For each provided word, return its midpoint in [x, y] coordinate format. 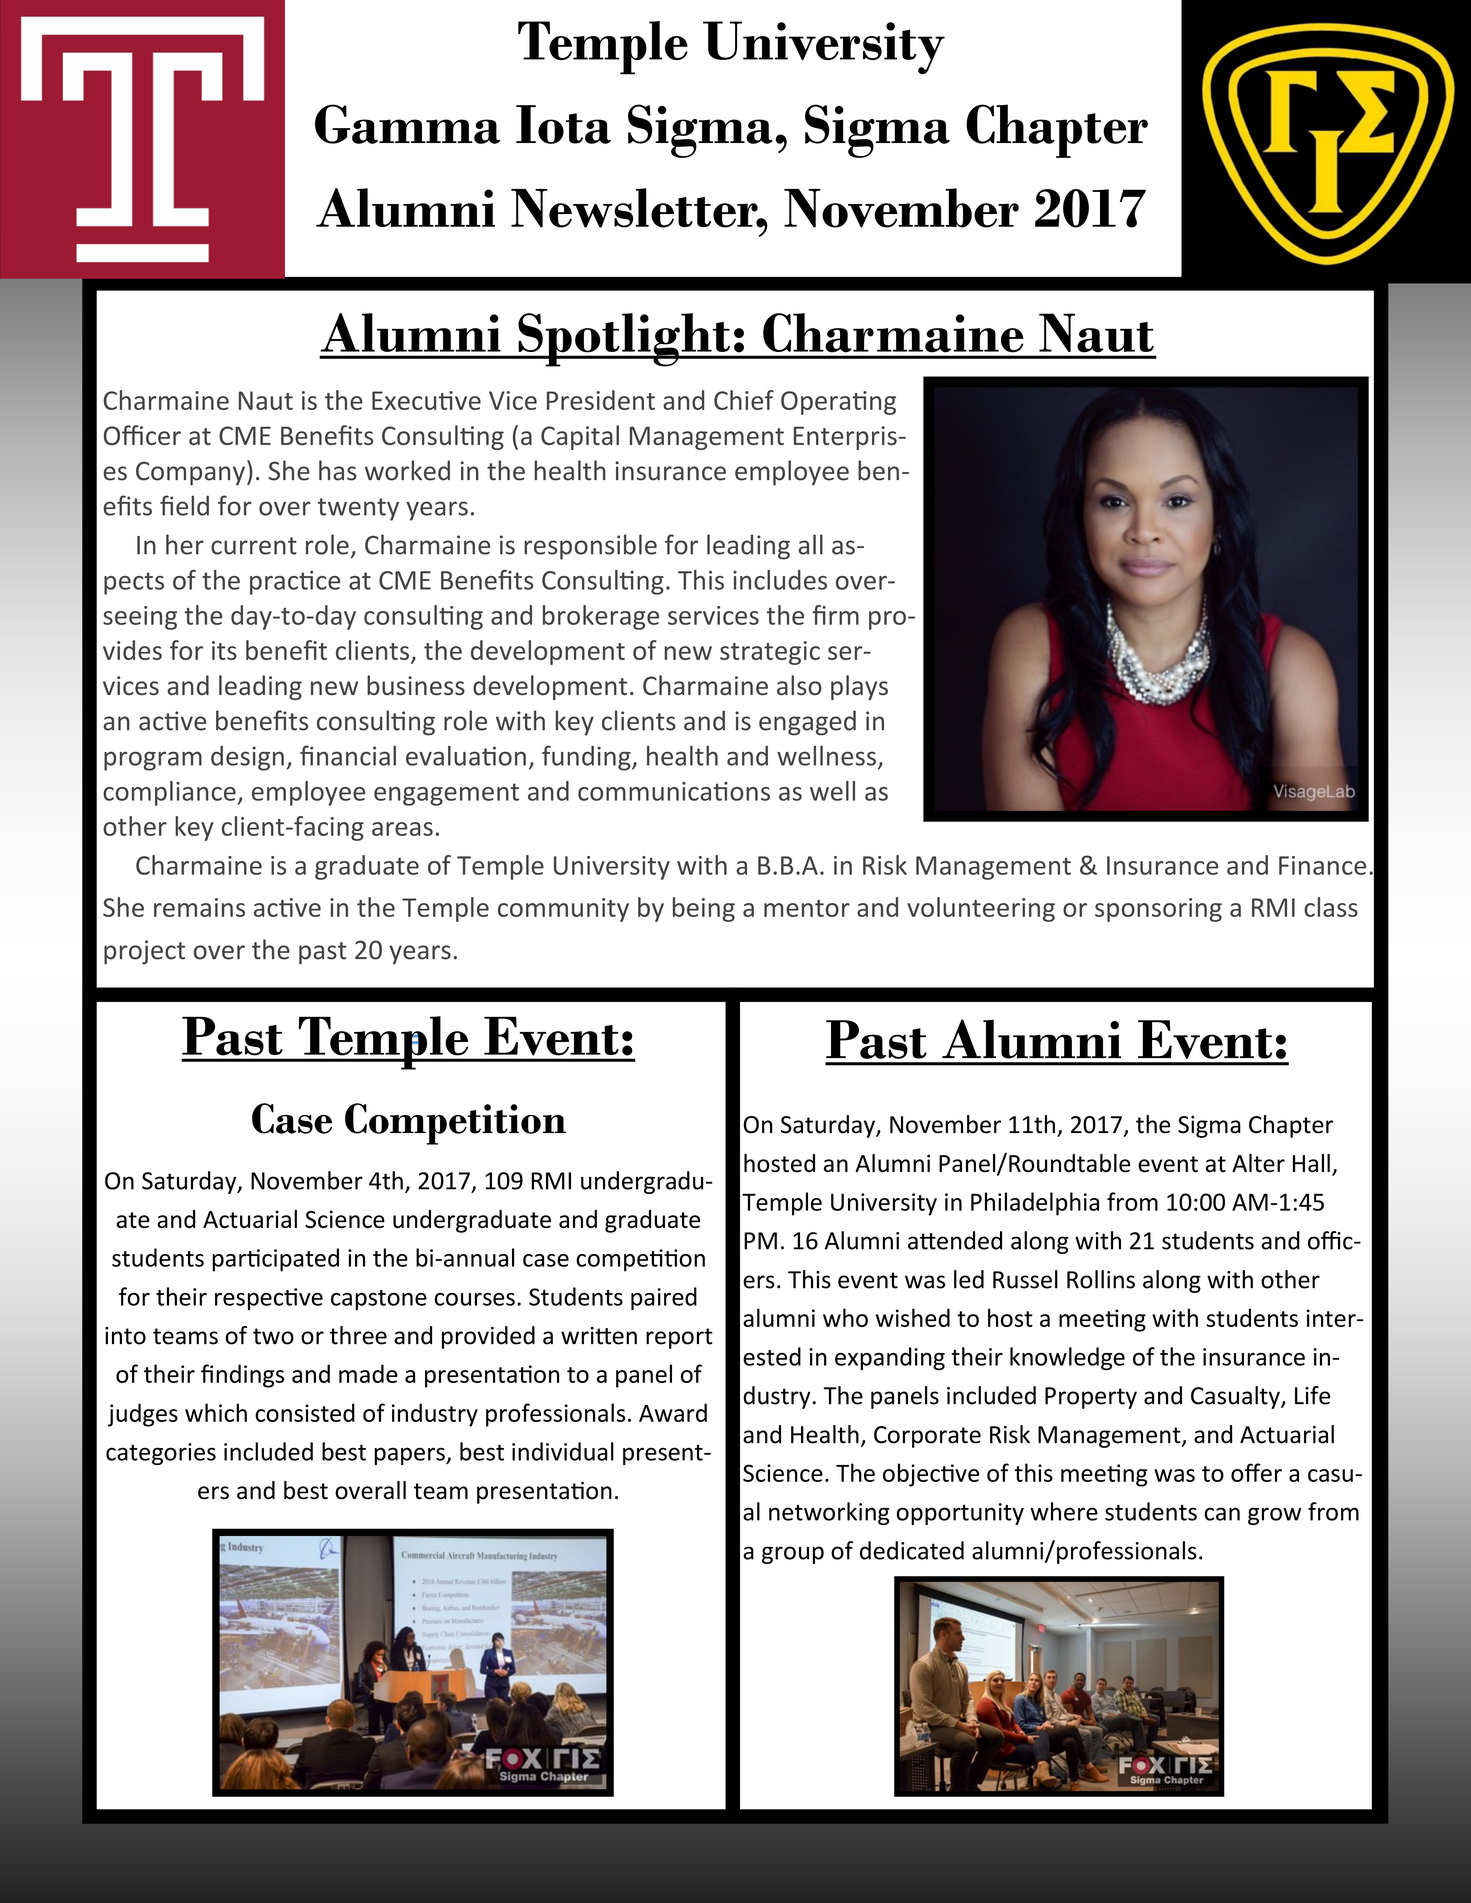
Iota [563, 124]
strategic [770, 653]
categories [161, 1454]
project [144, 952]
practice [295, 583]
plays [859, 687]
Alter [1258, 1163]
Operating [838, 403]
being [704, 909]
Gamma [407, 124]
